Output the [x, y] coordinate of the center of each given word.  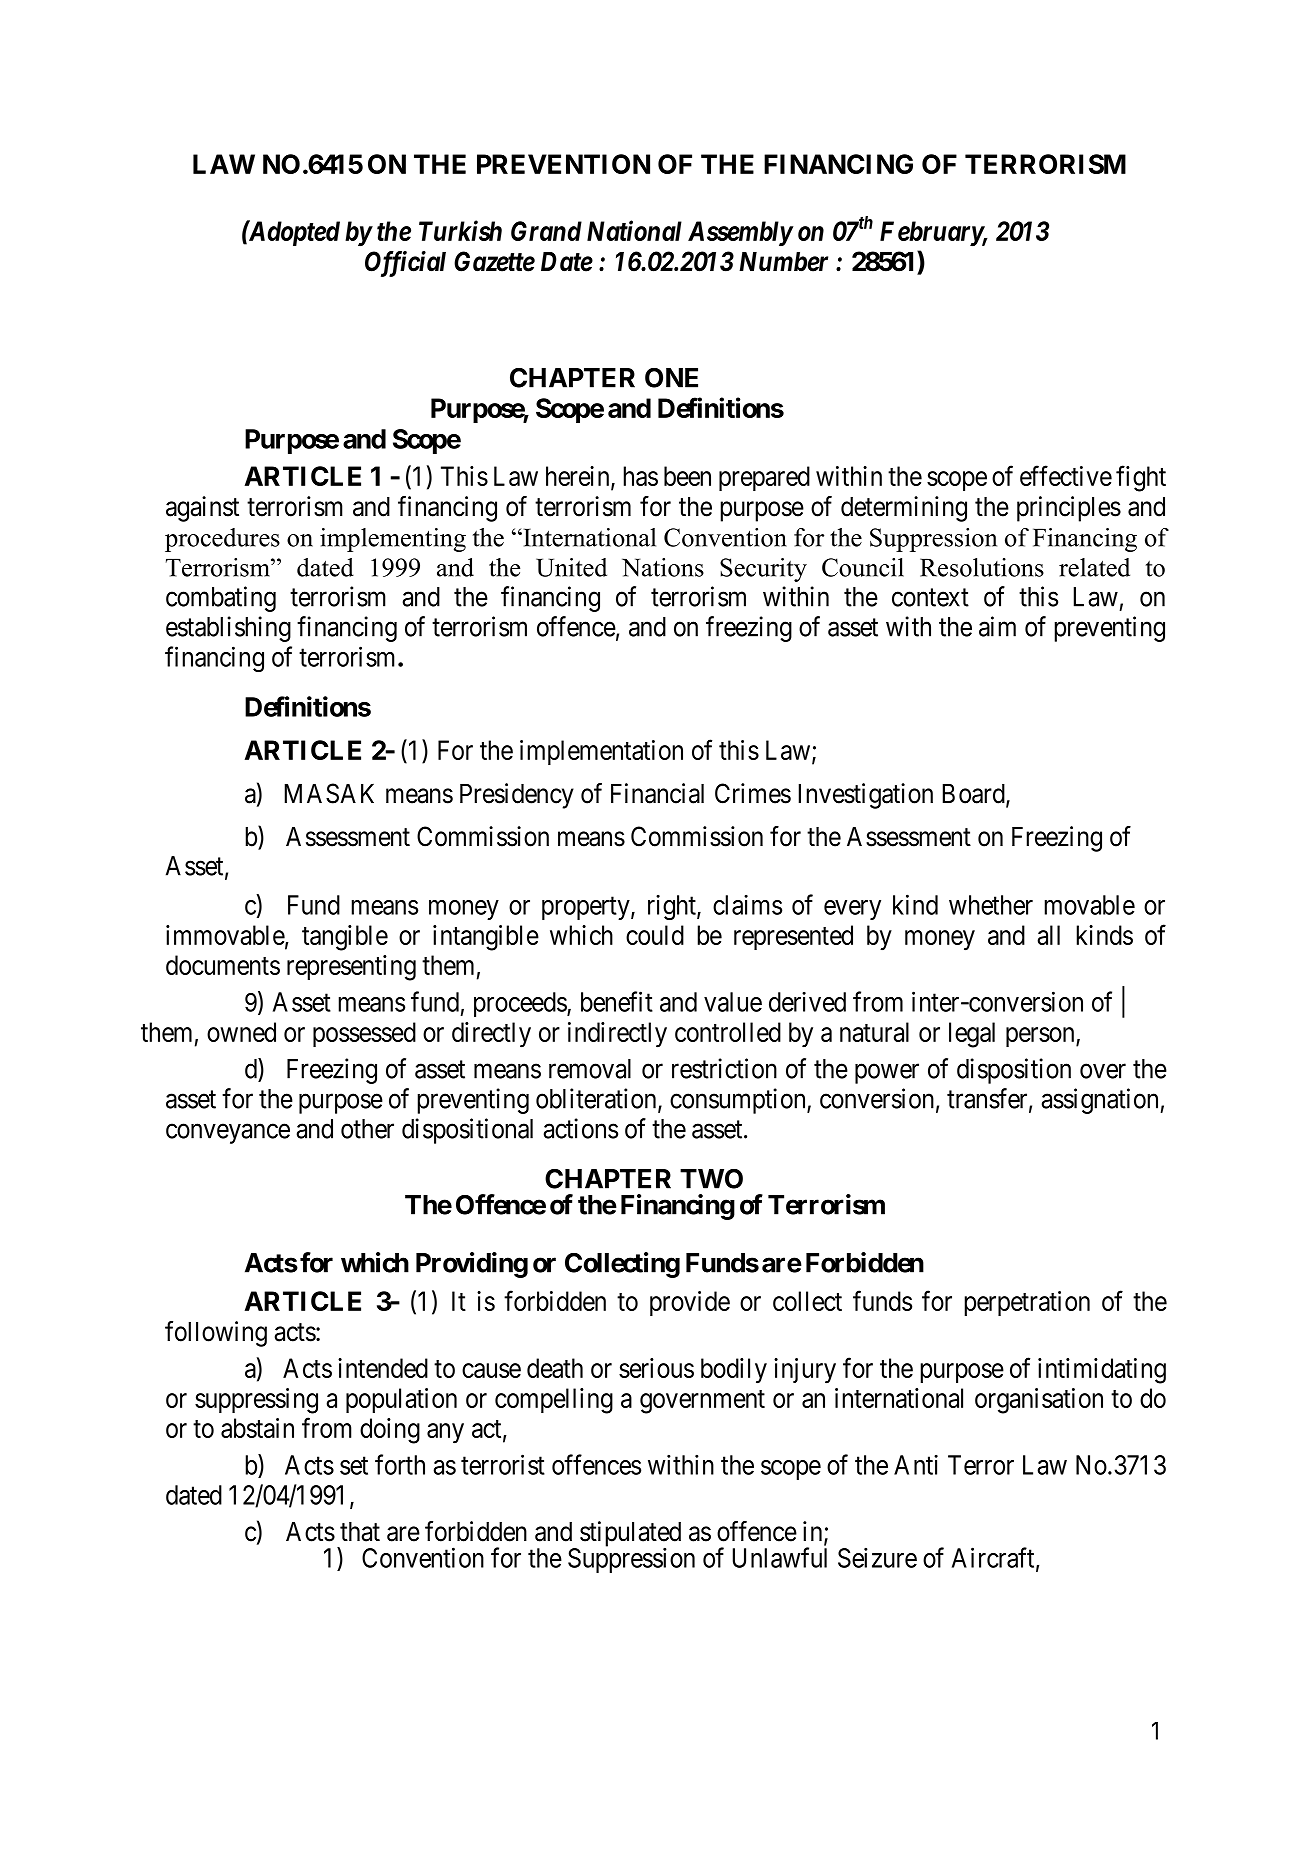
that [360, 1532]
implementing [393, 540]
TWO [711, 1179]
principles [1069, 509]
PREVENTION [563, 164]
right [673, 907]
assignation [1101, 1101]
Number [783, 262]
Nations [663, 567]
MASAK [329, 793]
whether [991, 905]
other [367, 1129]
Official [405, 264]
